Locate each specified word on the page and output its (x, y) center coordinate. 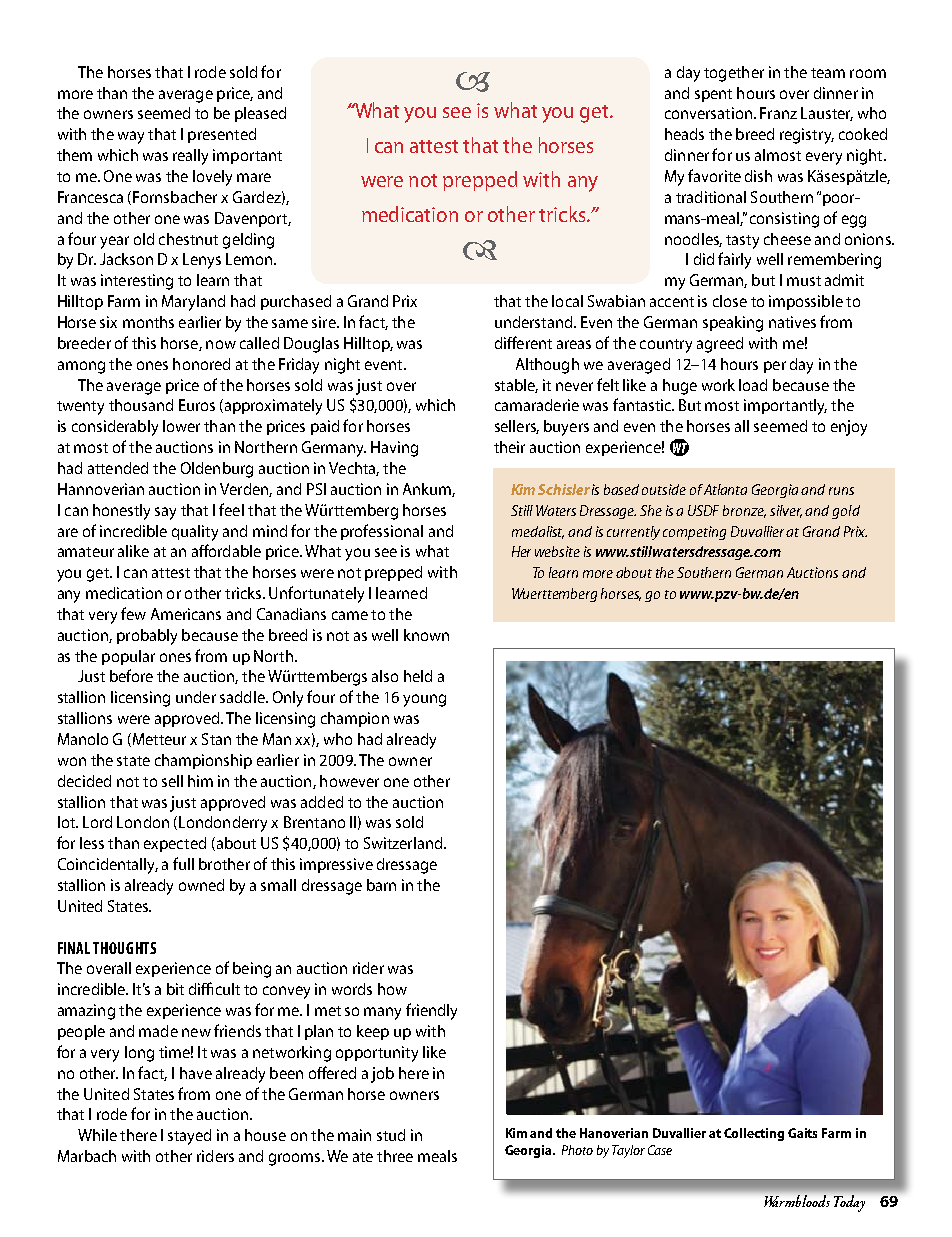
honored (201, 364)
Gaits (802, 1133)
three (395, 1156)
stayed (189, 1137)
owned (201, 885)
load (753, 385)
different (523, 342)
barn (381, 885)
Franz (778, 113)
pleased (260, 114)
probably (147, 637)
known (426, 635)
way (131, 137)
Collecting (754, 1134)
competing (694, 533)
